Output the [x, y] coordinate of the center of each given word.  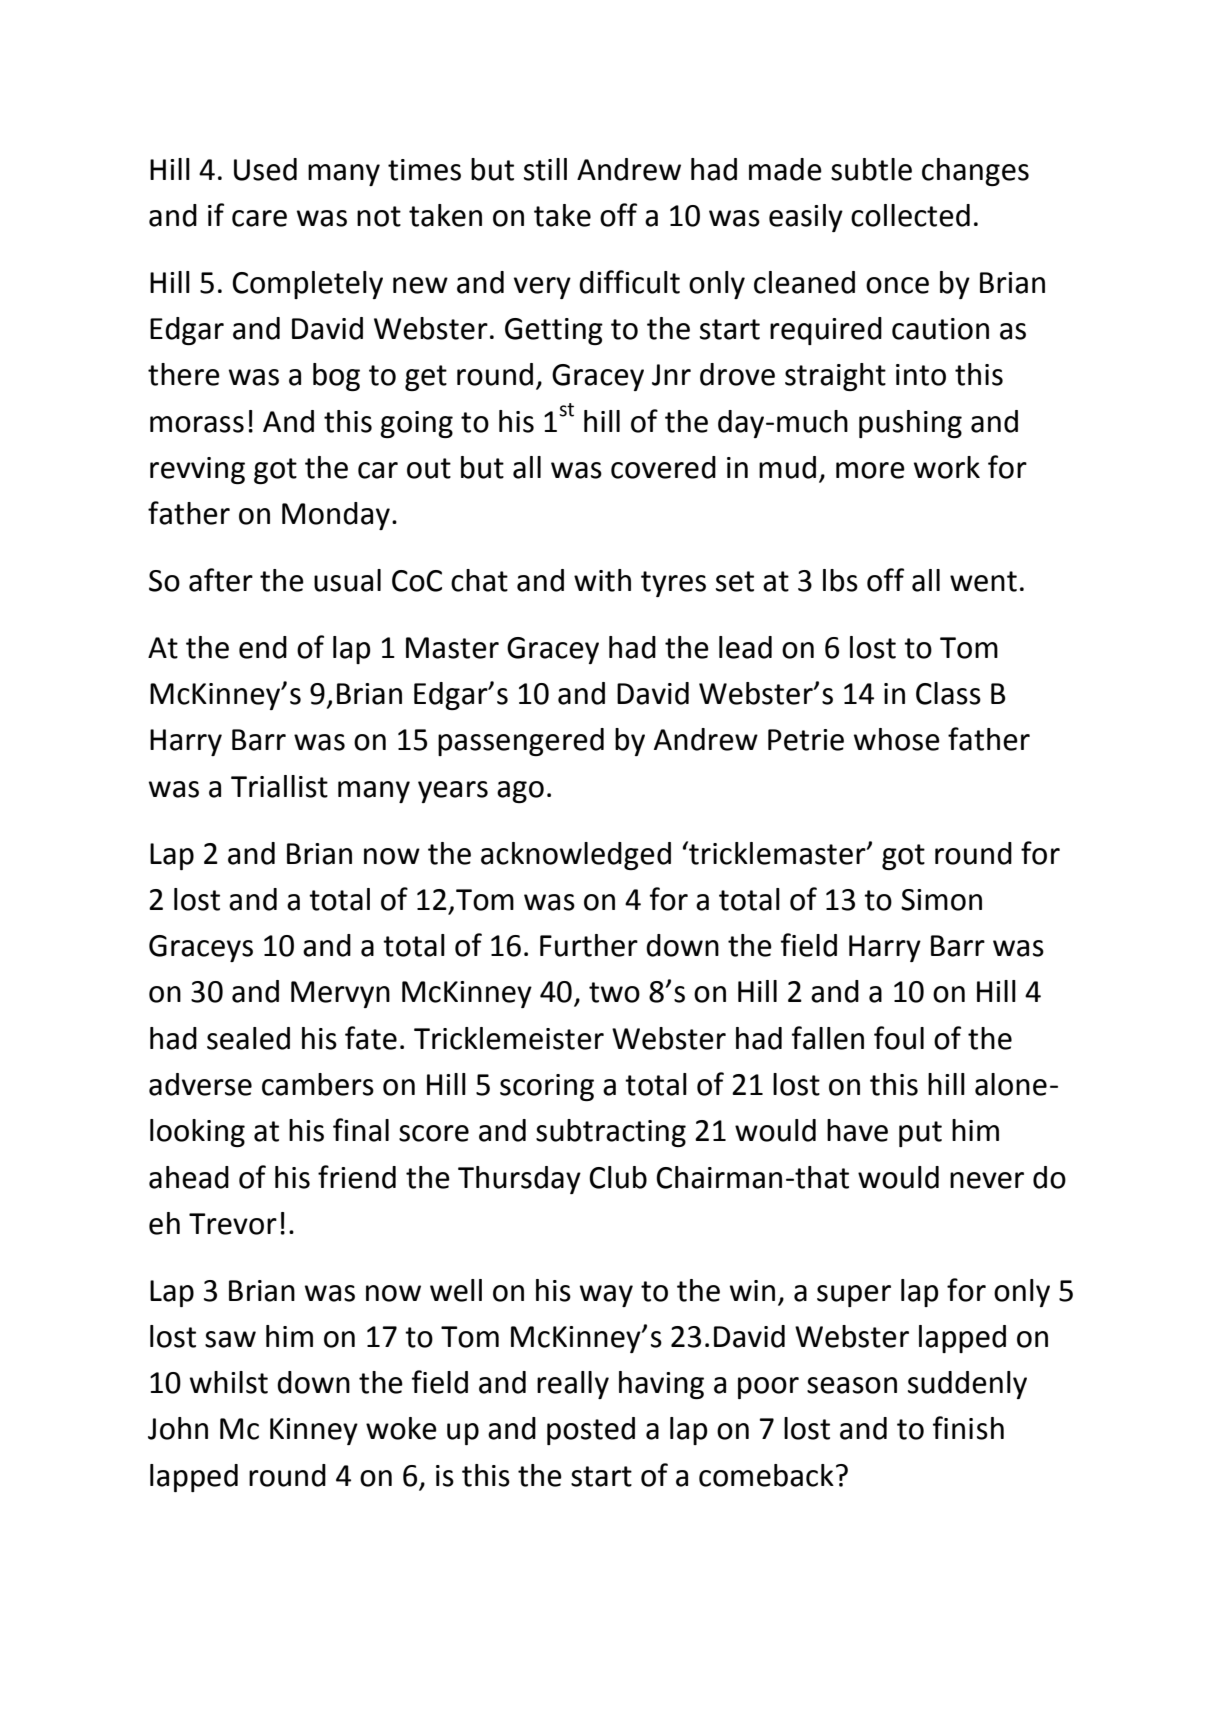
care [259, 218]
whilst [229, 1382]
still [545, 169]
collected [910, 215]
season [852, 1385]
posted [591, 1431]
